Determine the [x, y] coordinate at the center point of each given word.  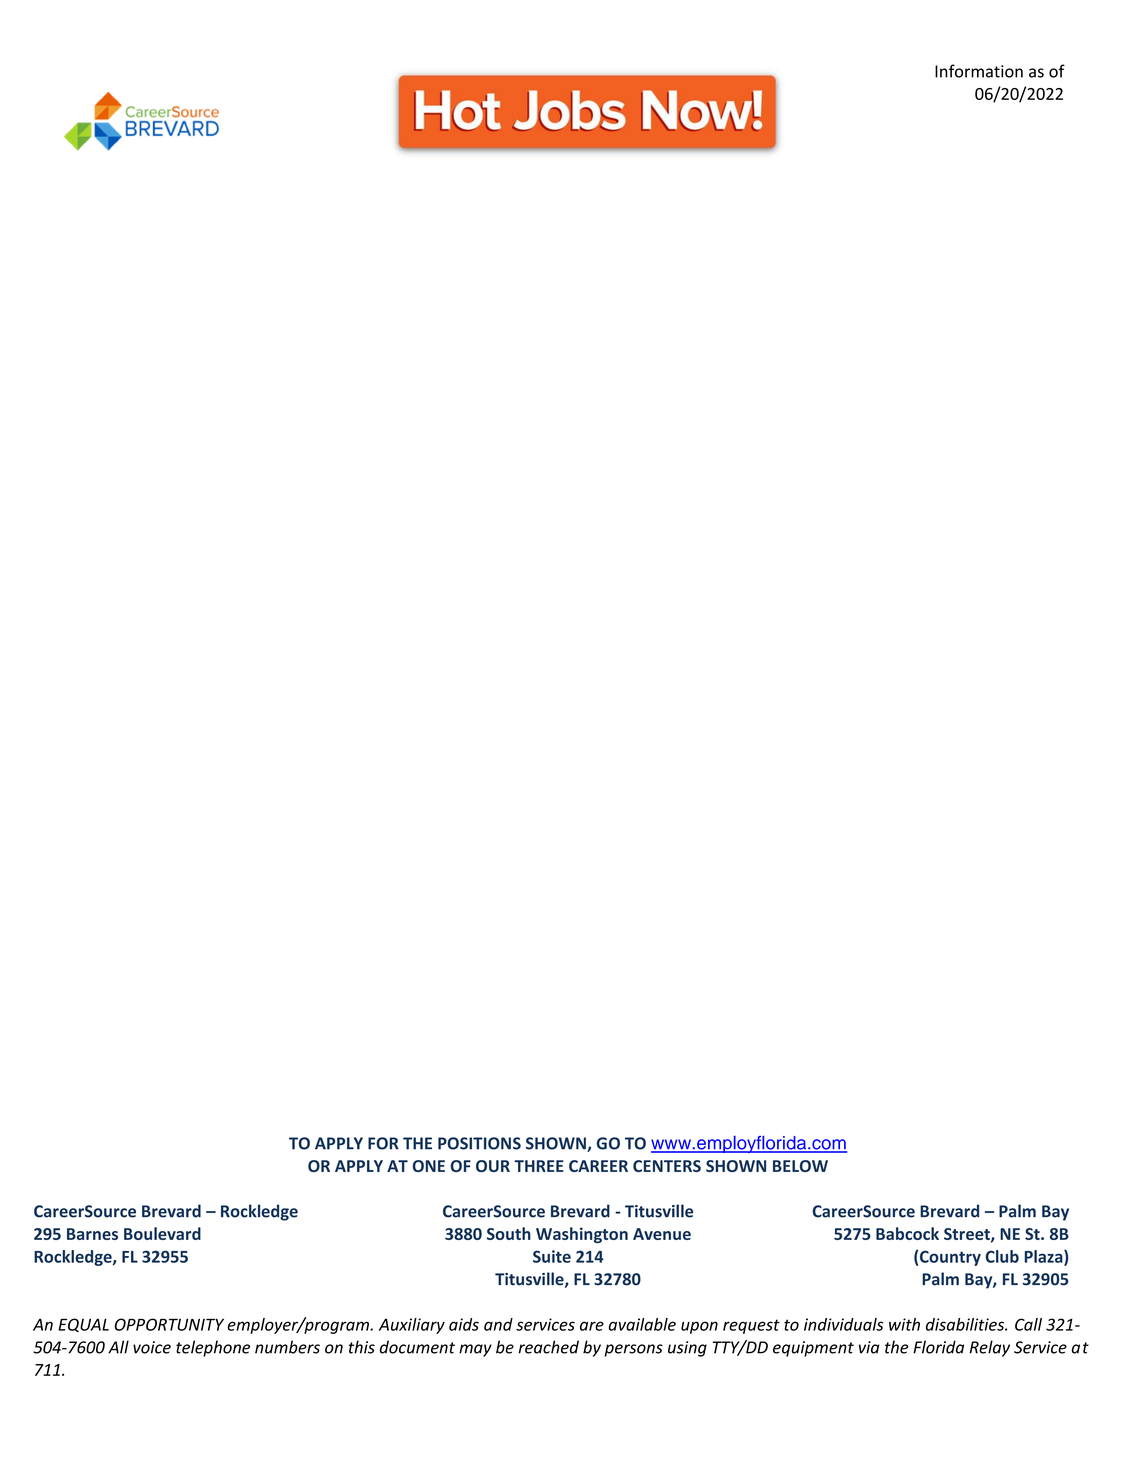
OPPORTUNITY [169, 1324]
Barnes [92, 1234]
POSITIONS [479, 1143]
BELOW [800, 1166]
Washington [582, 1235]
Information [979, 71]
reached [549, 1347]
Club [1002, 1256]
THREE [539, 1166]
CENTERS [667, 1166]
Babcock [907, 1233]
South [509, 1233]
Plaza [1045, 1257]
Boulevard [162, 1233]
